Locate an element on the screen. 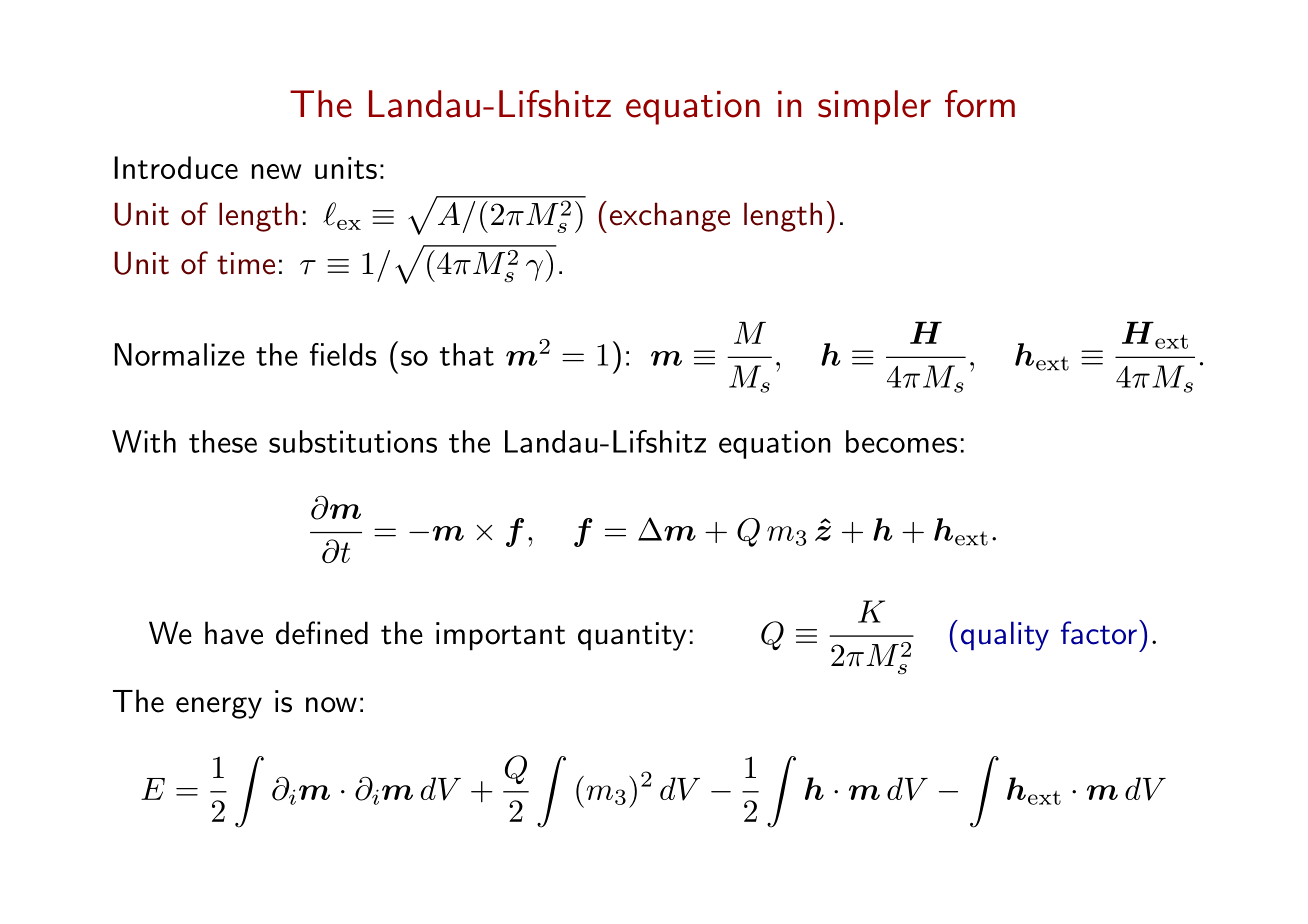 Image resolution: width=1308 pixels, height=924 pixels. that is located at coordinates (467, 354).
